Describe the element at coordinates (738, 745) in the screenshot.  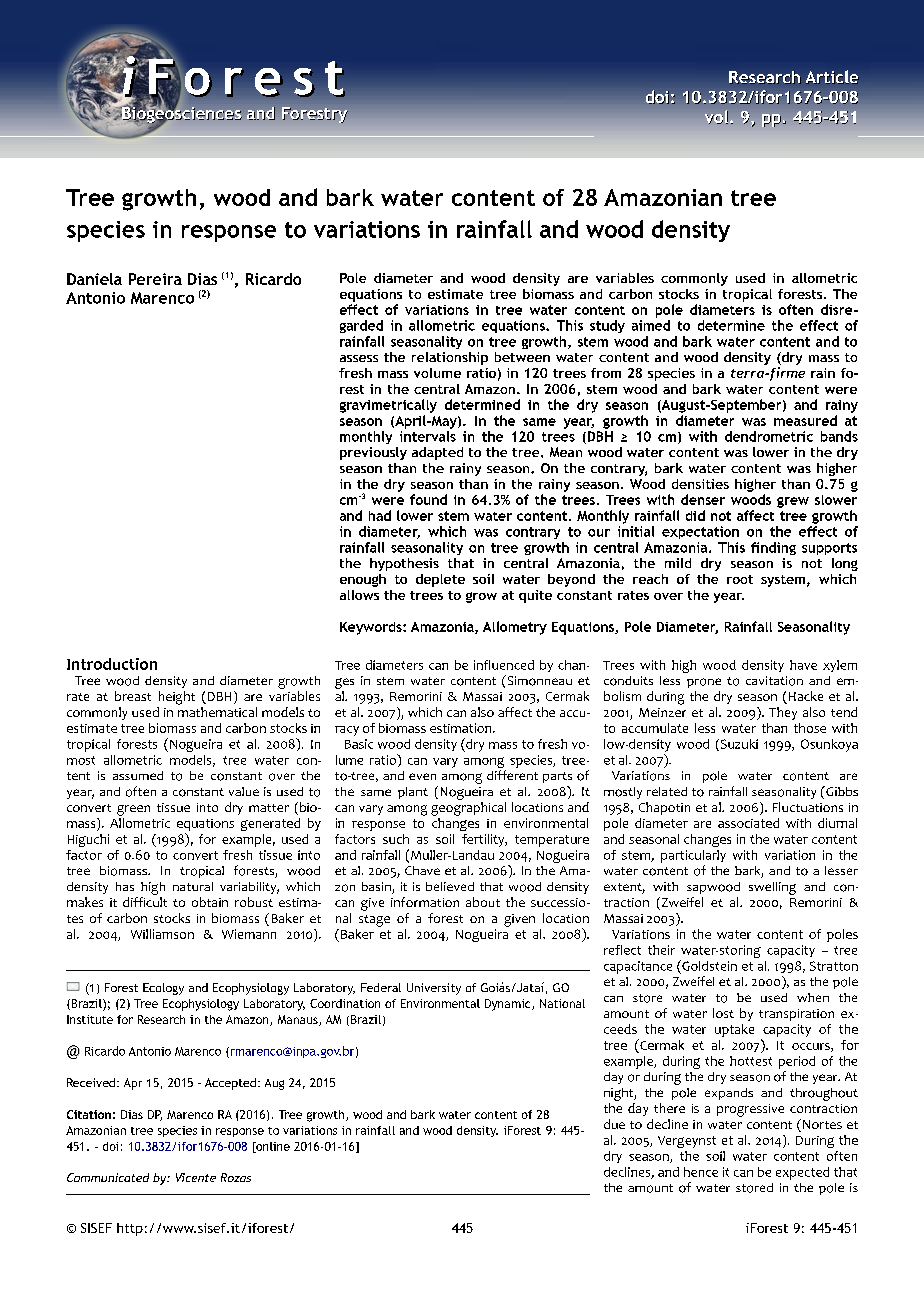
I see `Suzuki` at that location.
